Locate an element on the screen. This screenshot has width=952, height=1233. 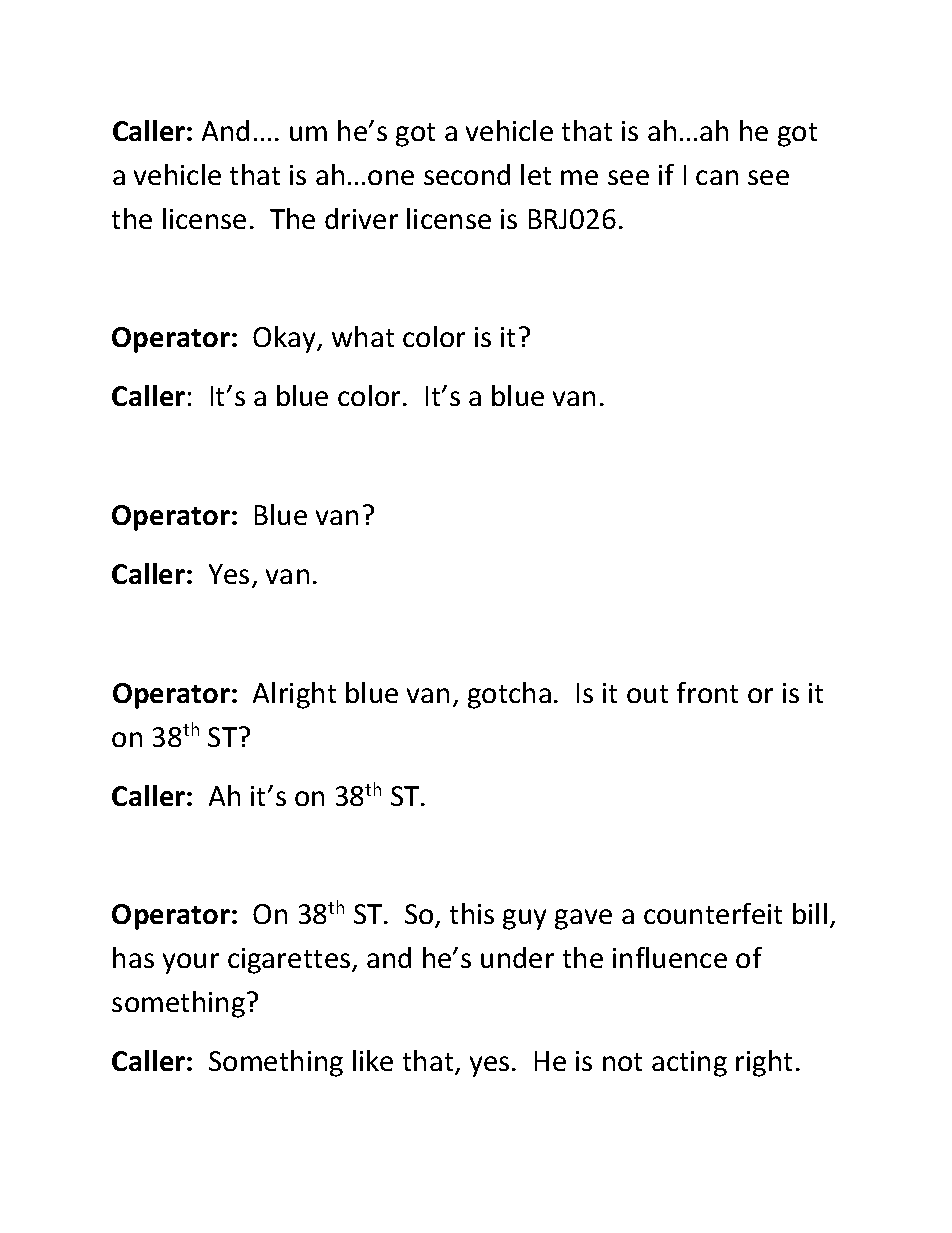
has is located at coordinates (133, 957).
